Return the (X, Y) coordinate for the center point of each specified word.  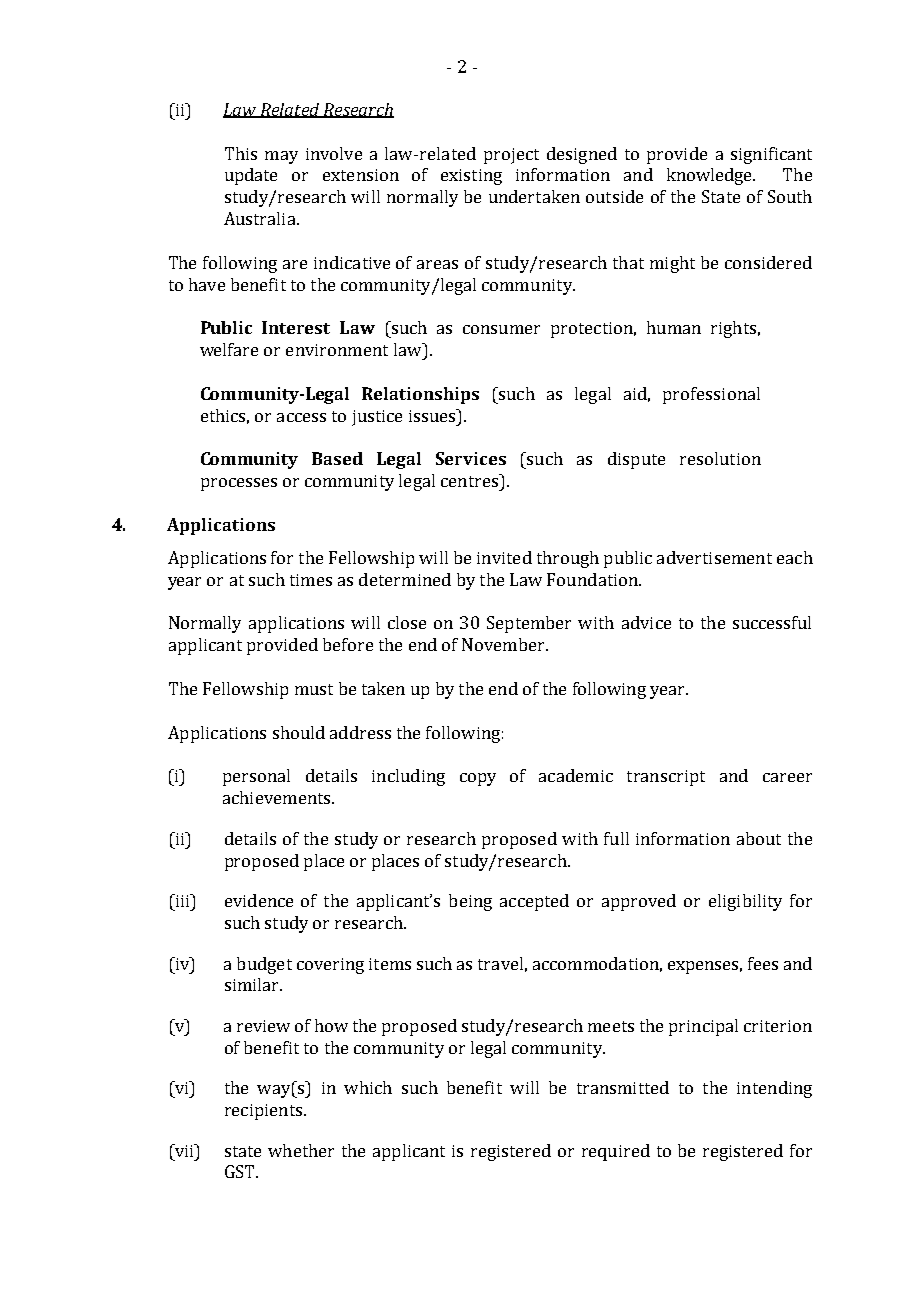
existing (471, 177)
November (504, 644)
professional (711, 395)
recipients (265, 1112)
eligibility (745, 902)
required (616, 1152)
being (470, 902)
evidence (259, 900)
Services (471, 458)
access (301, 417)
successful (772, 622)
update (251, 176)
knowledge (711, 176)
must (314, 689)
